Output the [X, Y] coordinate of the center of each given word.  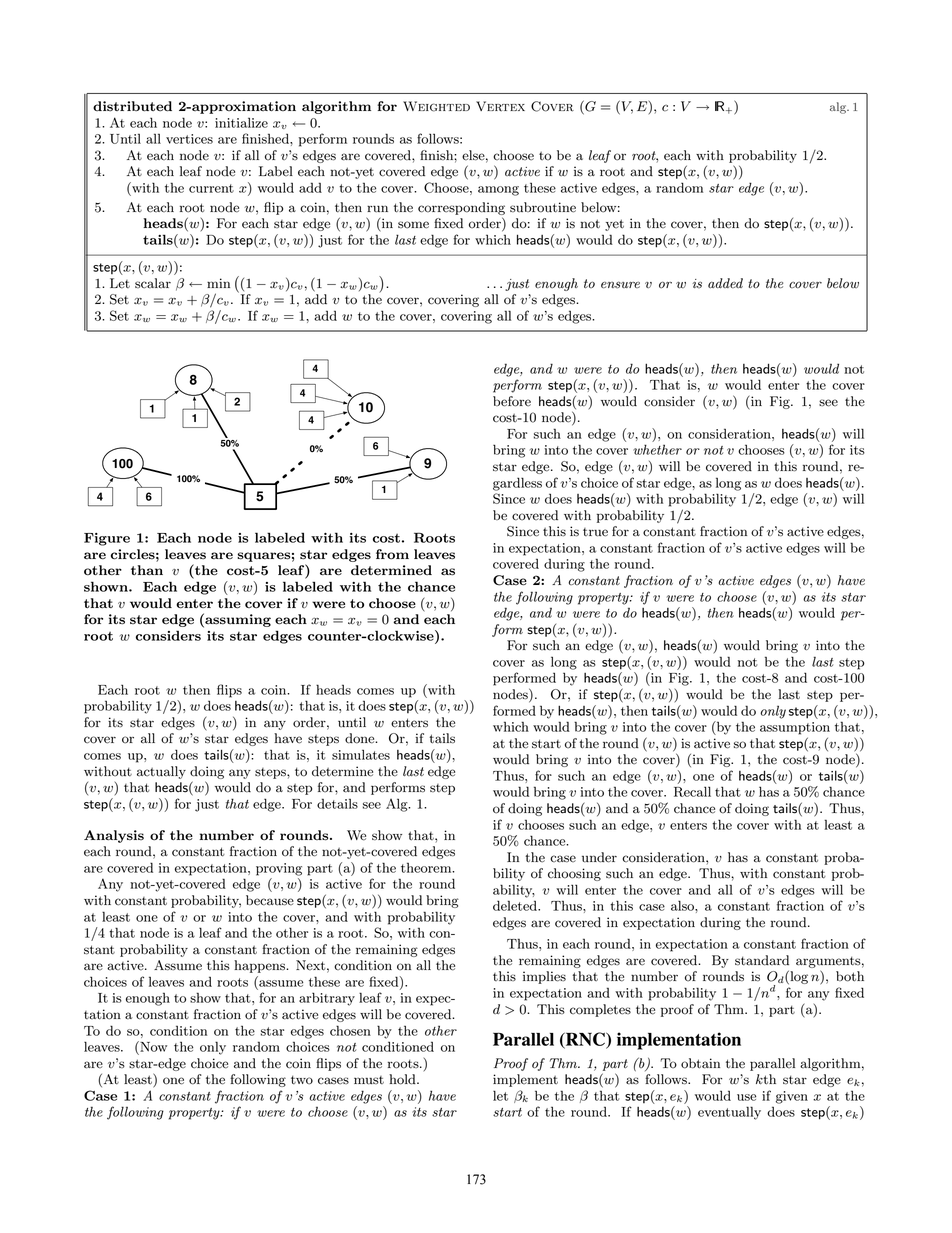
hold [403, 1079]
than [147, 570]
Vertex [500, 106]
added [725, 283]
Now [152, 1046]
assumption [795, 728]
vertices [189, 139]
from [392, 554]
